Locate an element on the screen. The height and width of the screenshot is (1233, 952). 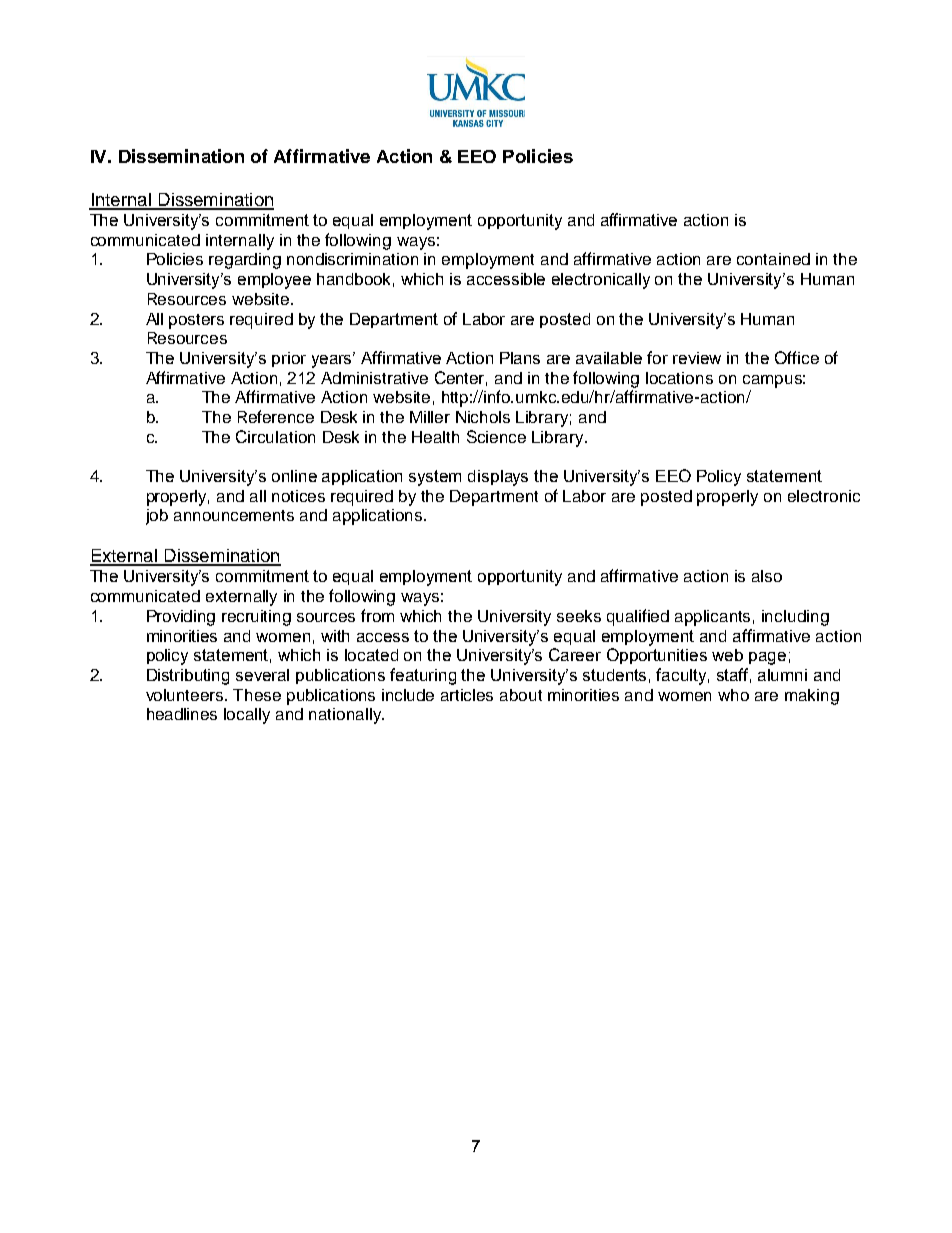
contained is located at coordinates (773, 259).
